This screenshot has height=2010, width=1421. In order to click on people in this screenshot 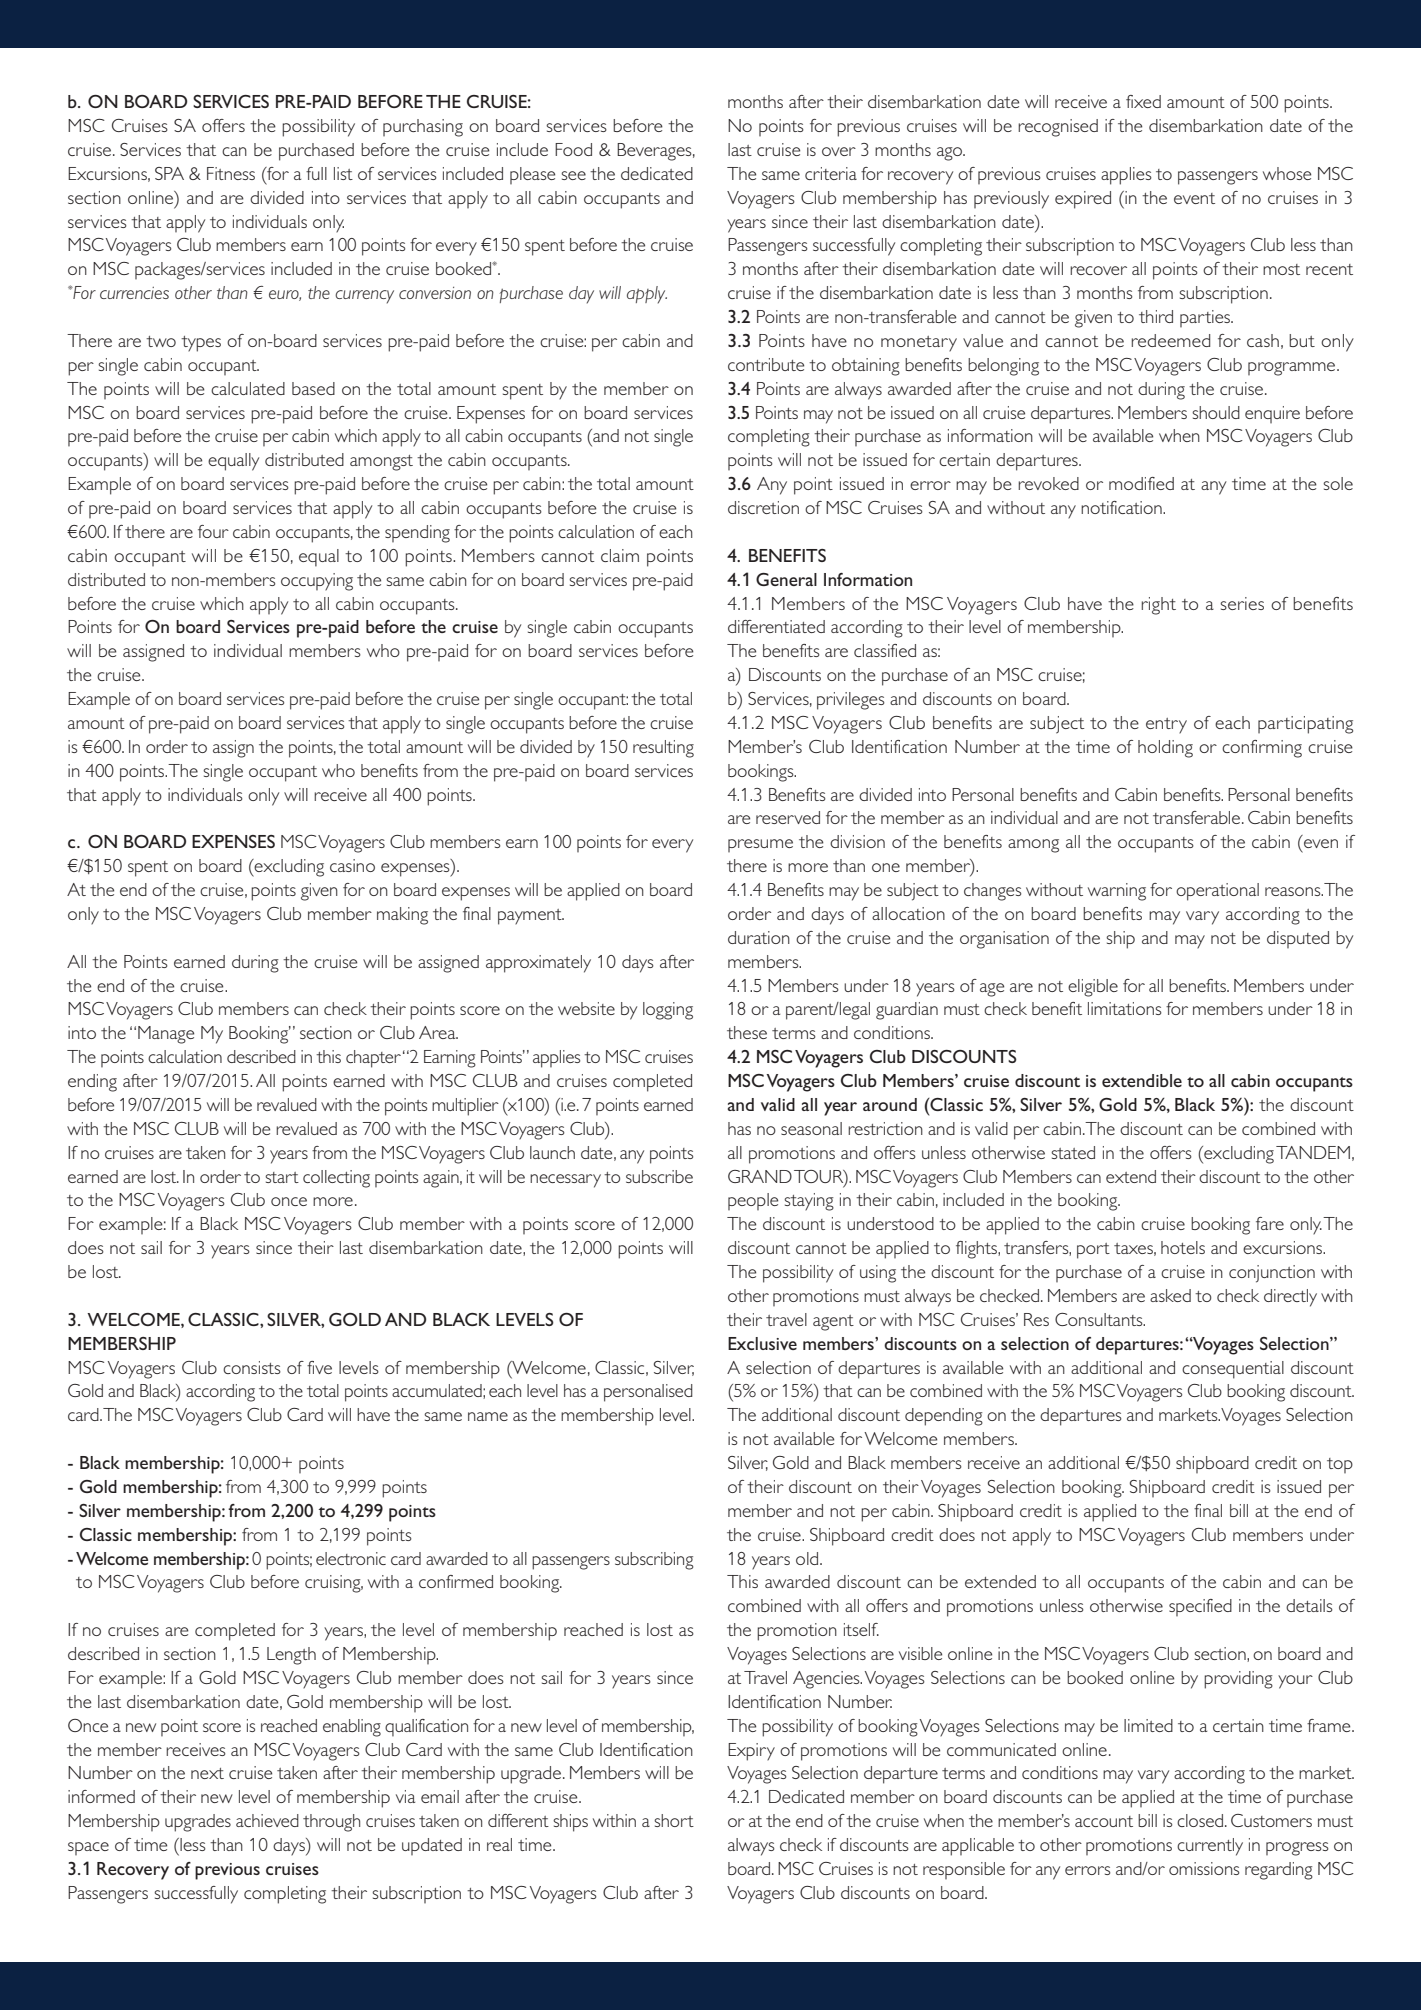, I will do `click(753, 1201)`.
